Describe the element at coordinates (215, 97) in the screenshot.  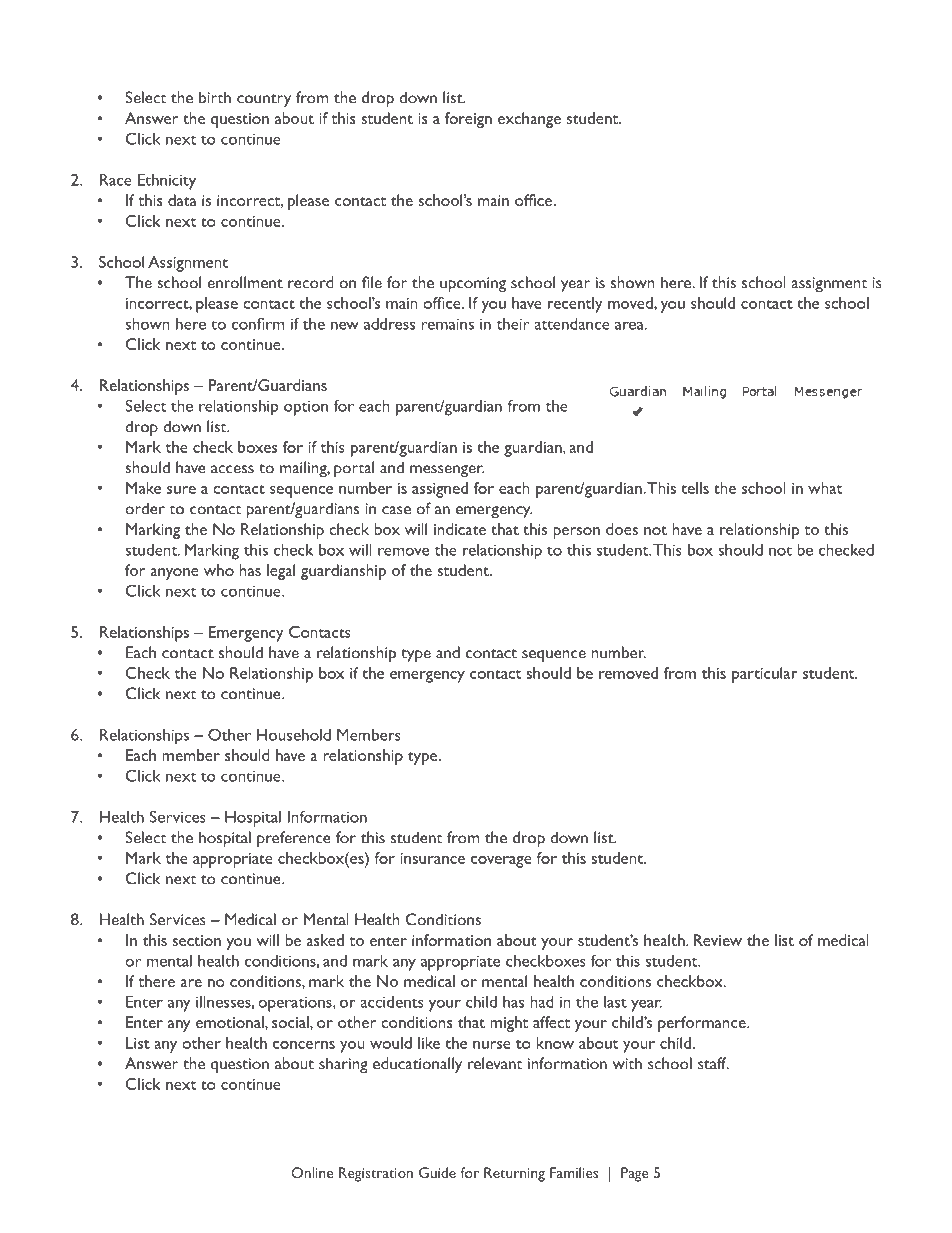
I see `birth` at that location.
